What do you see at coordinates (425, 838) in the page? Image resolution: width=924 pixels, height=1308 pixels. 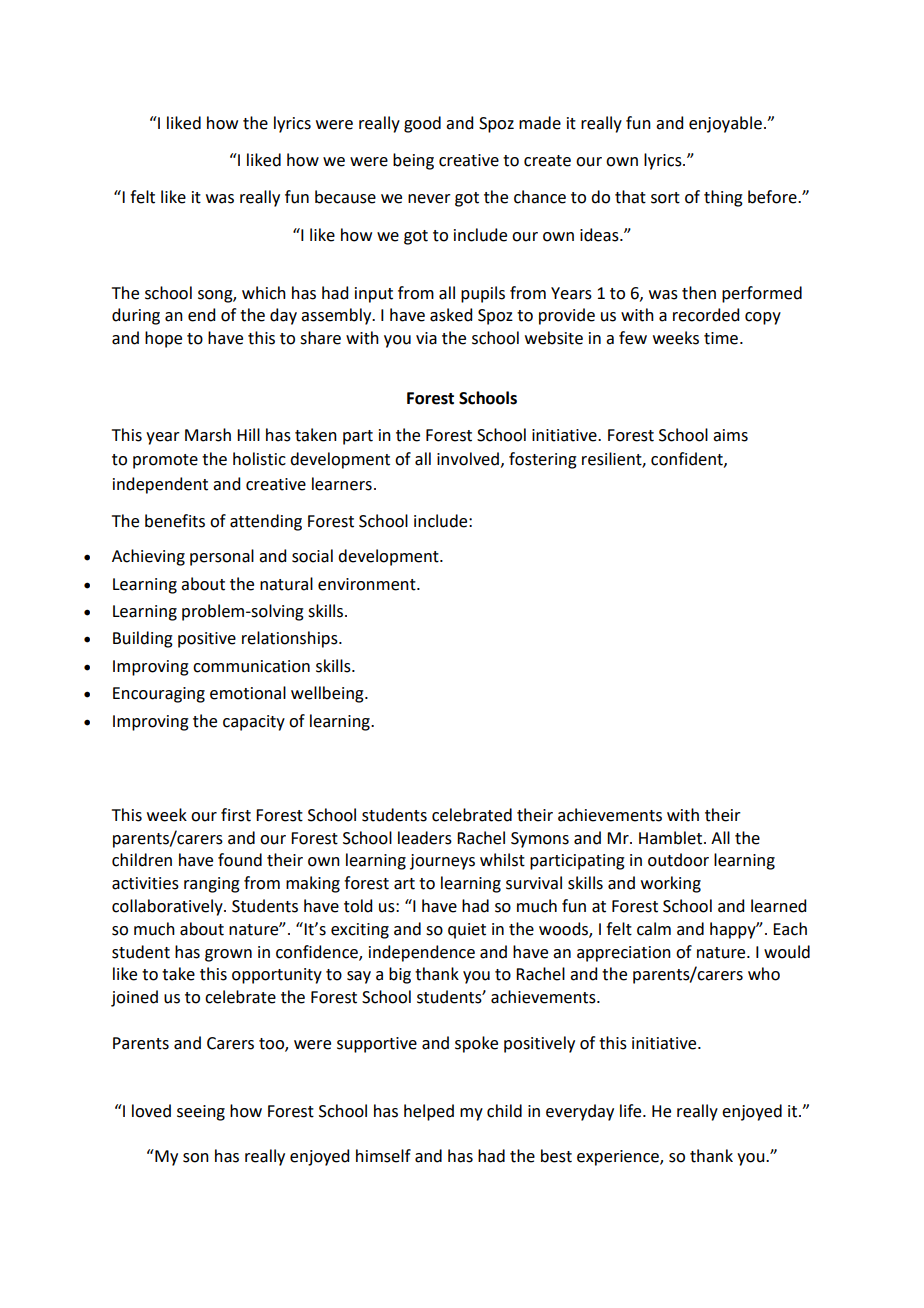 I see `leaders` at bounding box center [425, 838].
